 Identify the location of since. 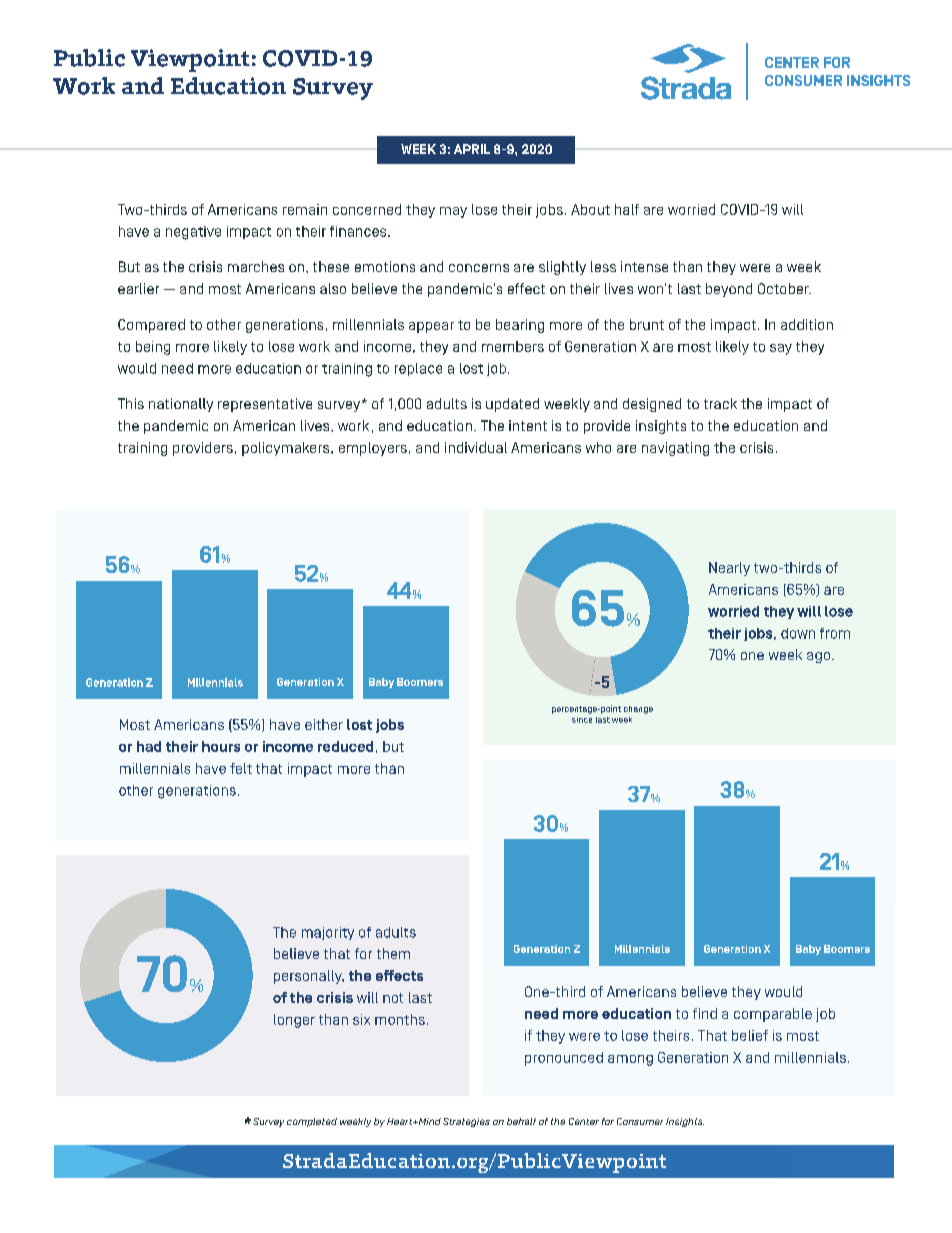
(582, 720).
